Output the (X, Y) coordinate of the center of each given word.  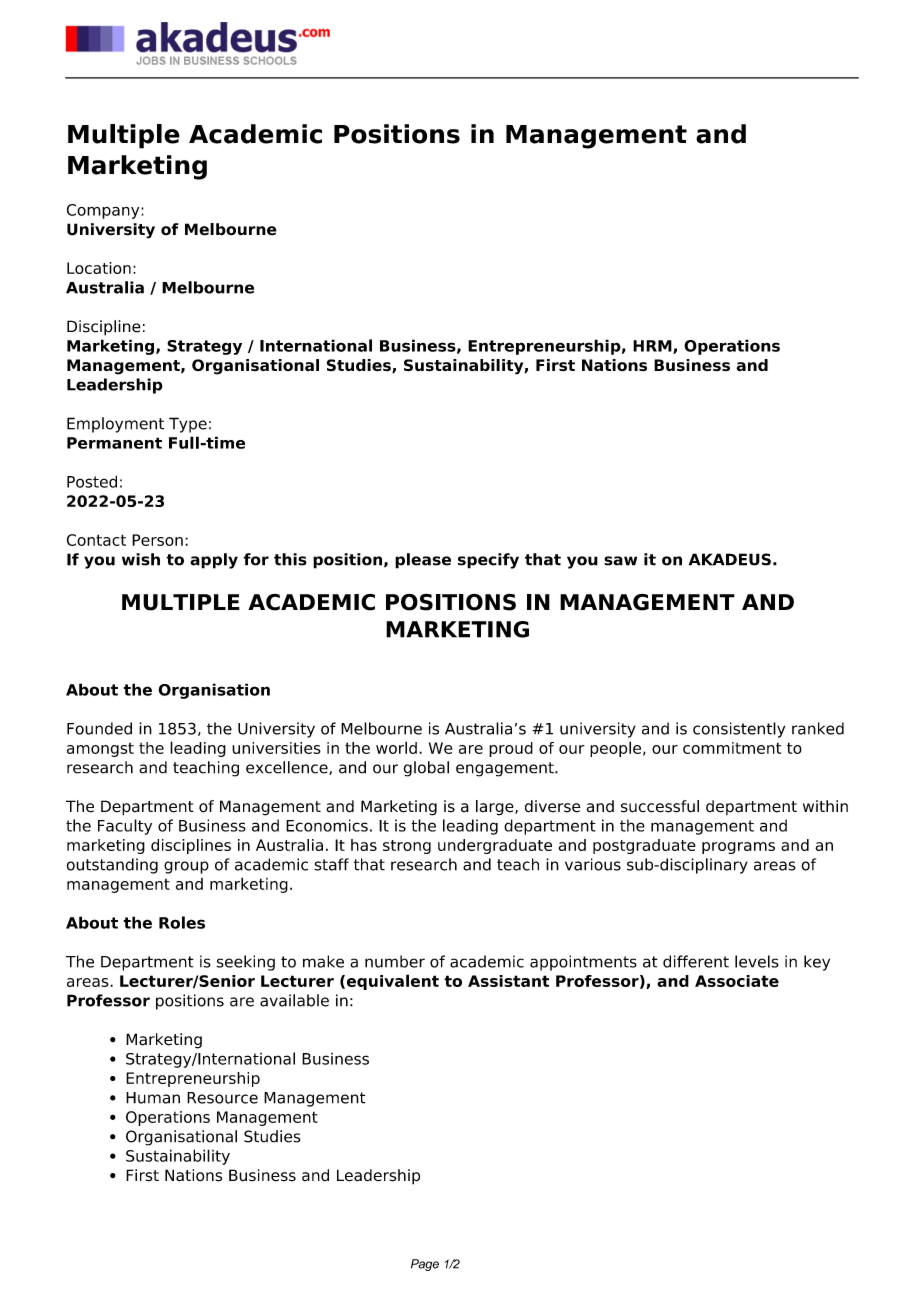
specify (488, 561)
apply (214, 561)
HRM (653, 347)
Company (104, 211)
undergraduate (495, 846)
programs (738, 848)
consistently (739, 730)
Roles (182, 922)
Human (153, 1098)
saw (620, 561)
